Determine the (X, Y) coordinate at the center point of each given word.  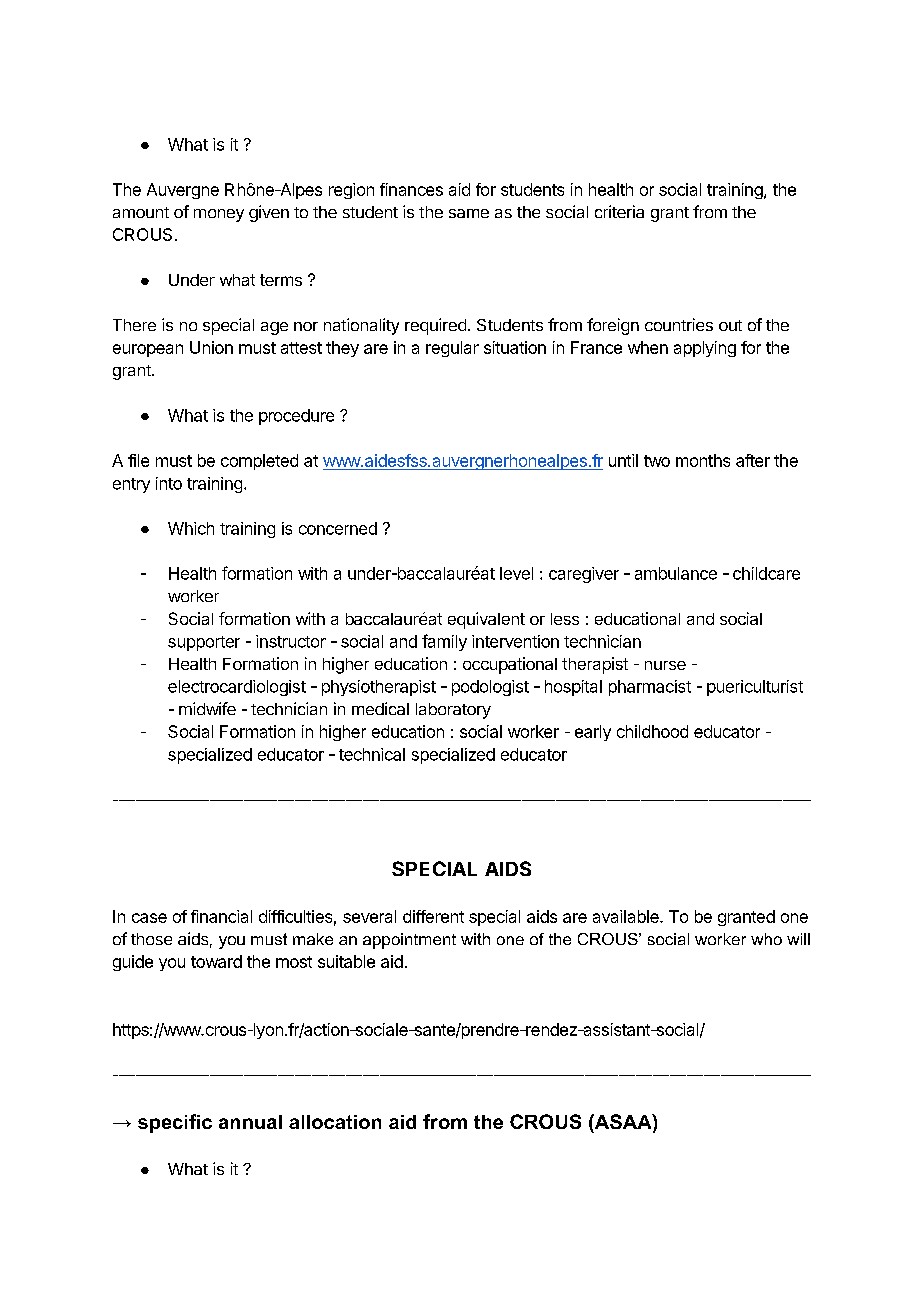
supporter (204, 643)
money (219, 215)
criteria (619, 211)
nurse (665, 665)
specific (175, 1123)
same (469, 213)
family (444, 642)
